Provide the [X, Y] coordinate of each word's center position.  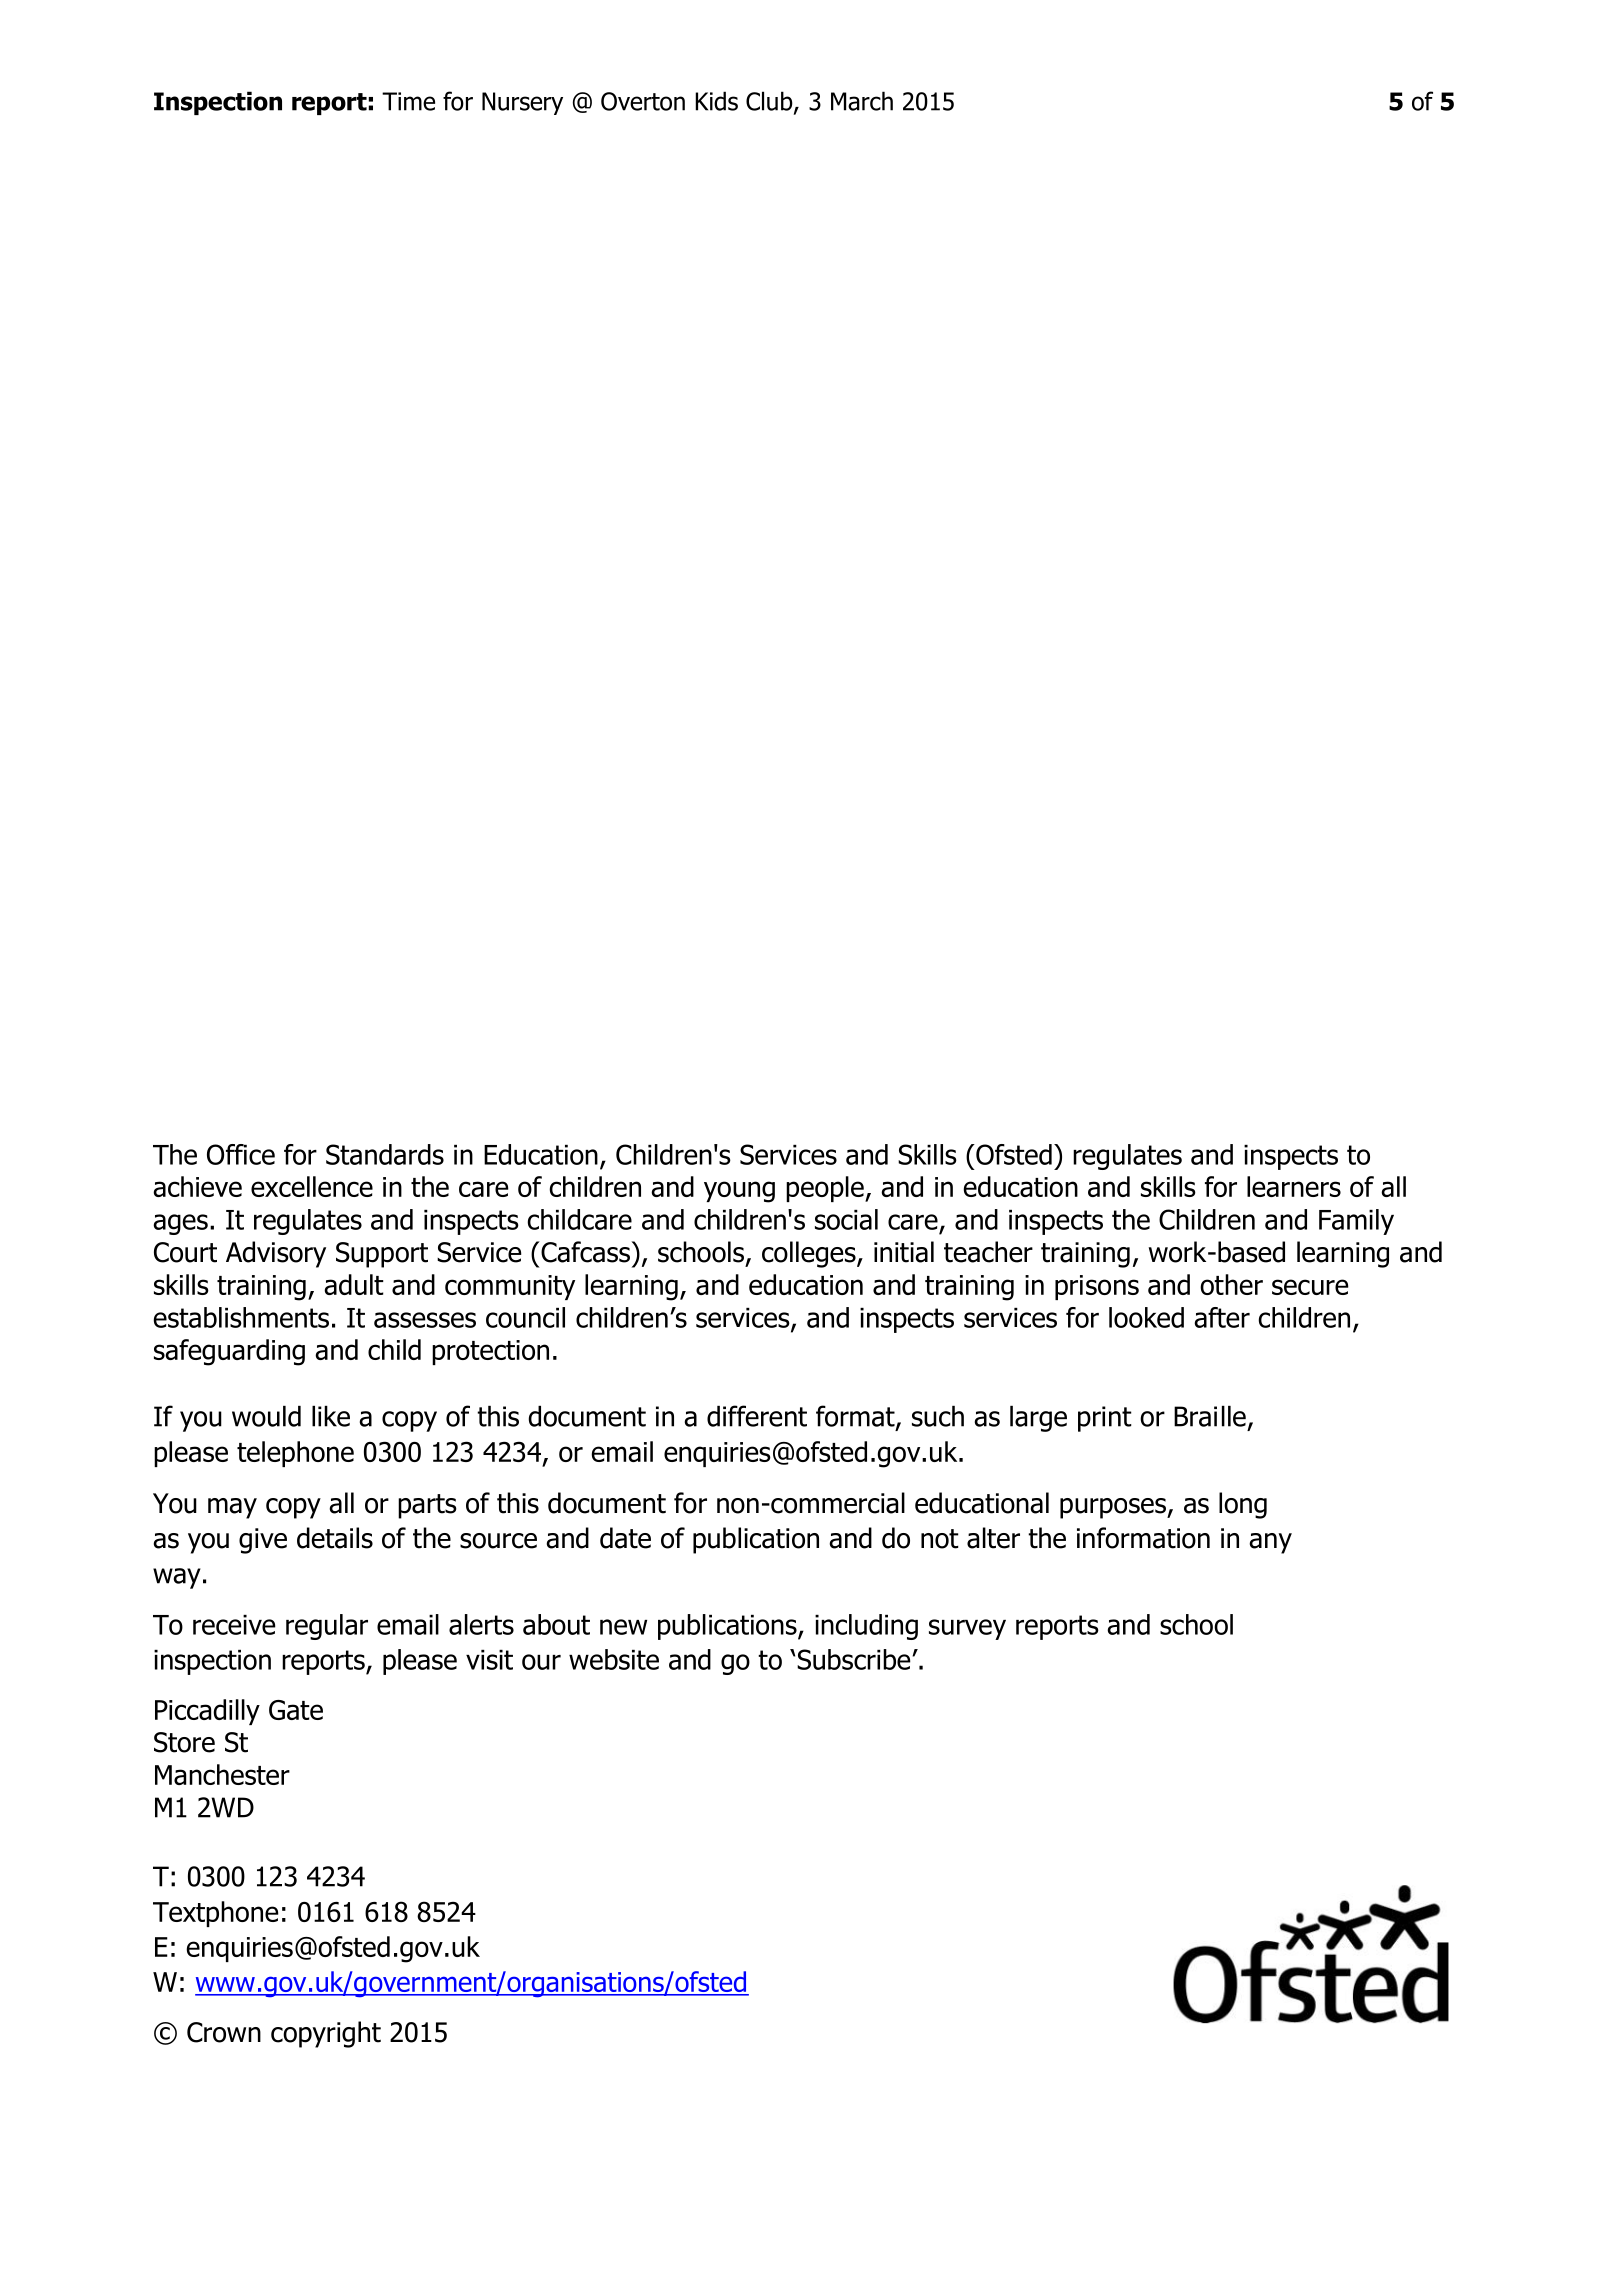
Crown [224, 2032]
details [335, 1538]
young [739, 1192]
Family [1356, 1222]
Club [770, 102]
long [1243, 1505]
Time [408, 101]
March [862, 101]
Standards [385, 1154]
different [757, 1416]
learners [1294, 1186]
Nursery [522, 103]
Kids [716, 101]
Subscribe [855, 1659]
